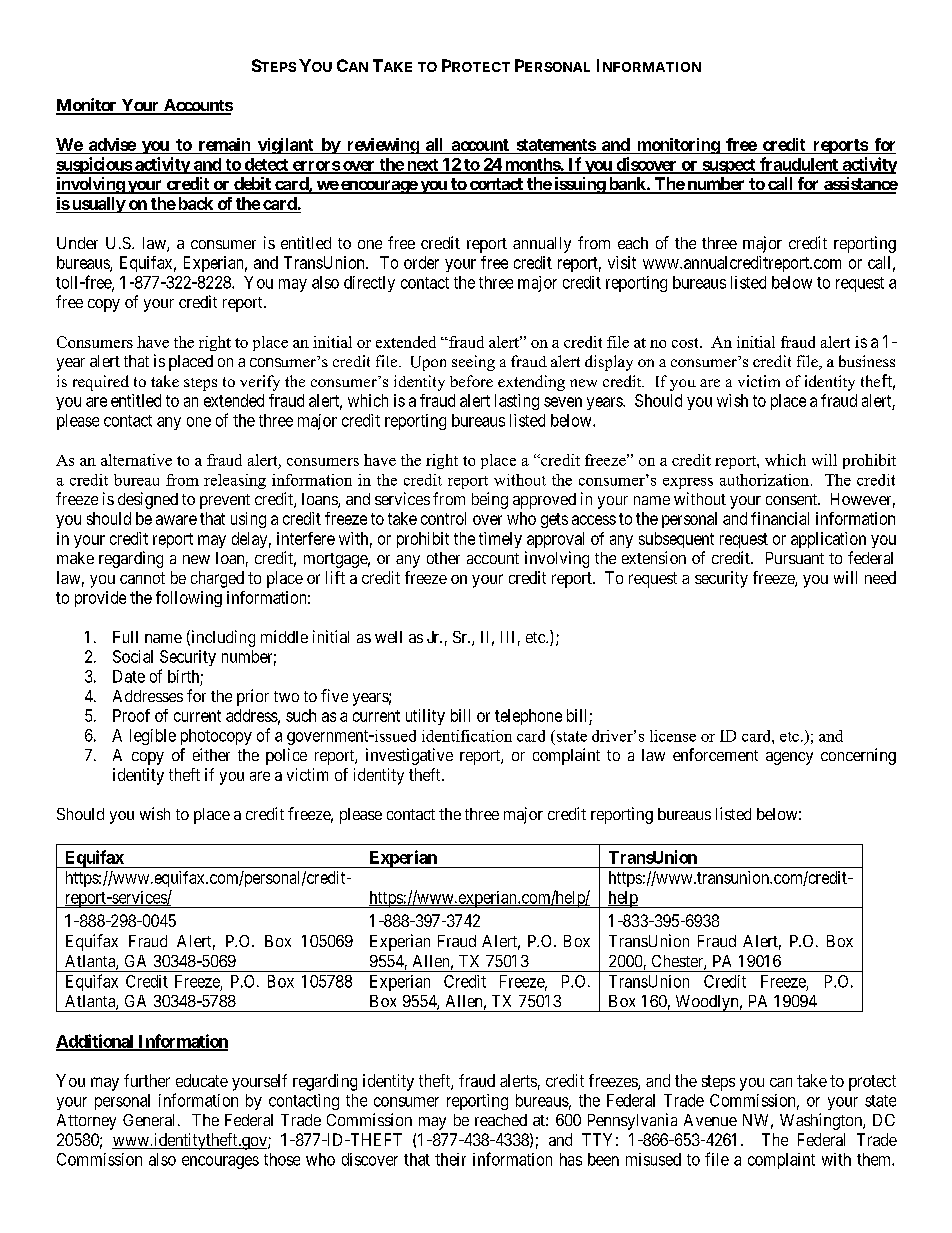  Describe the element at coordinates (151, 1120) in the image. I see `General` at that location.
